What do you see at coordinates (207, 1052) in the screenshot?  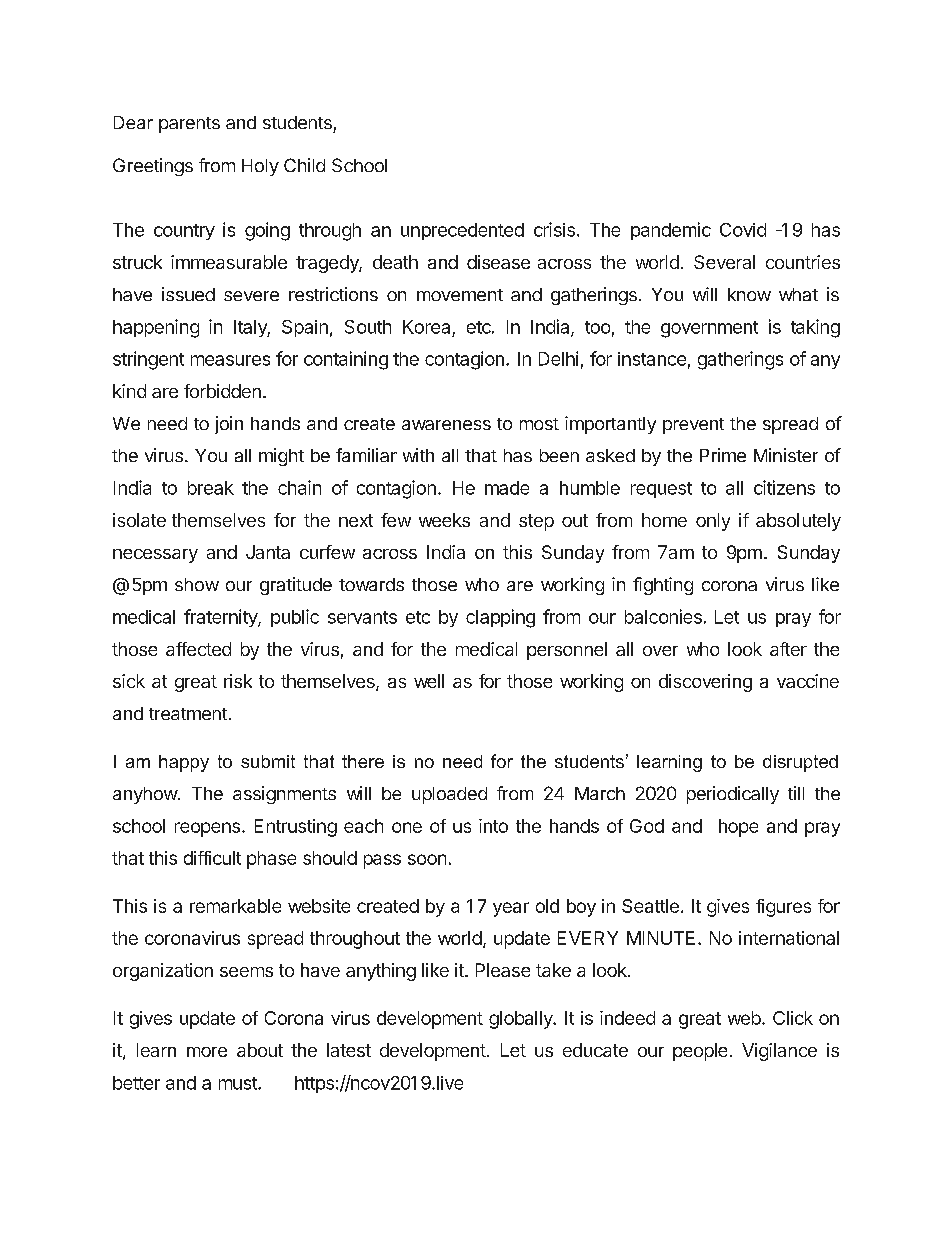 I see `more` at bounding box center [207, 1052].
